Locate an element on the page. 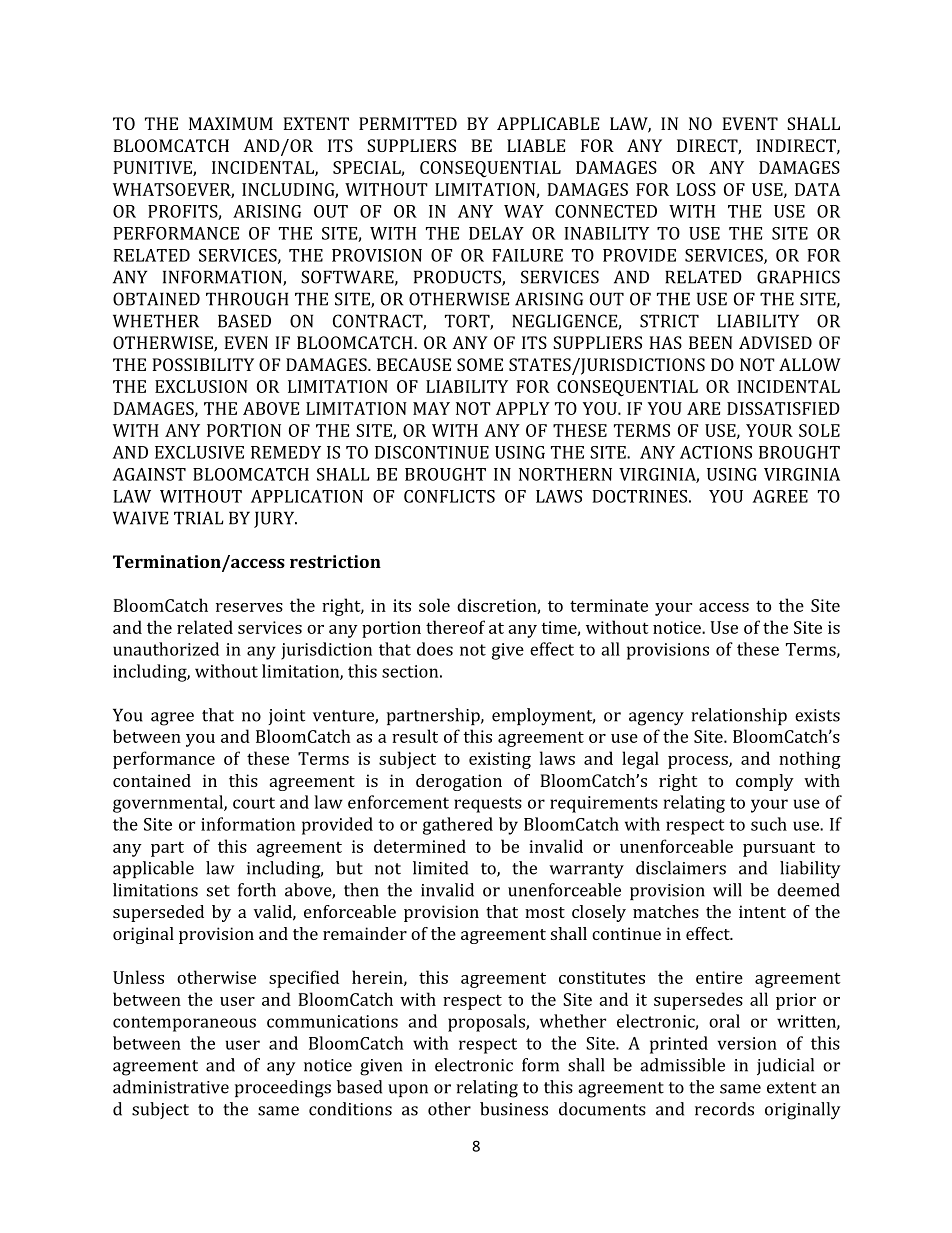  LOSS is located at coordinates (696, 189).
